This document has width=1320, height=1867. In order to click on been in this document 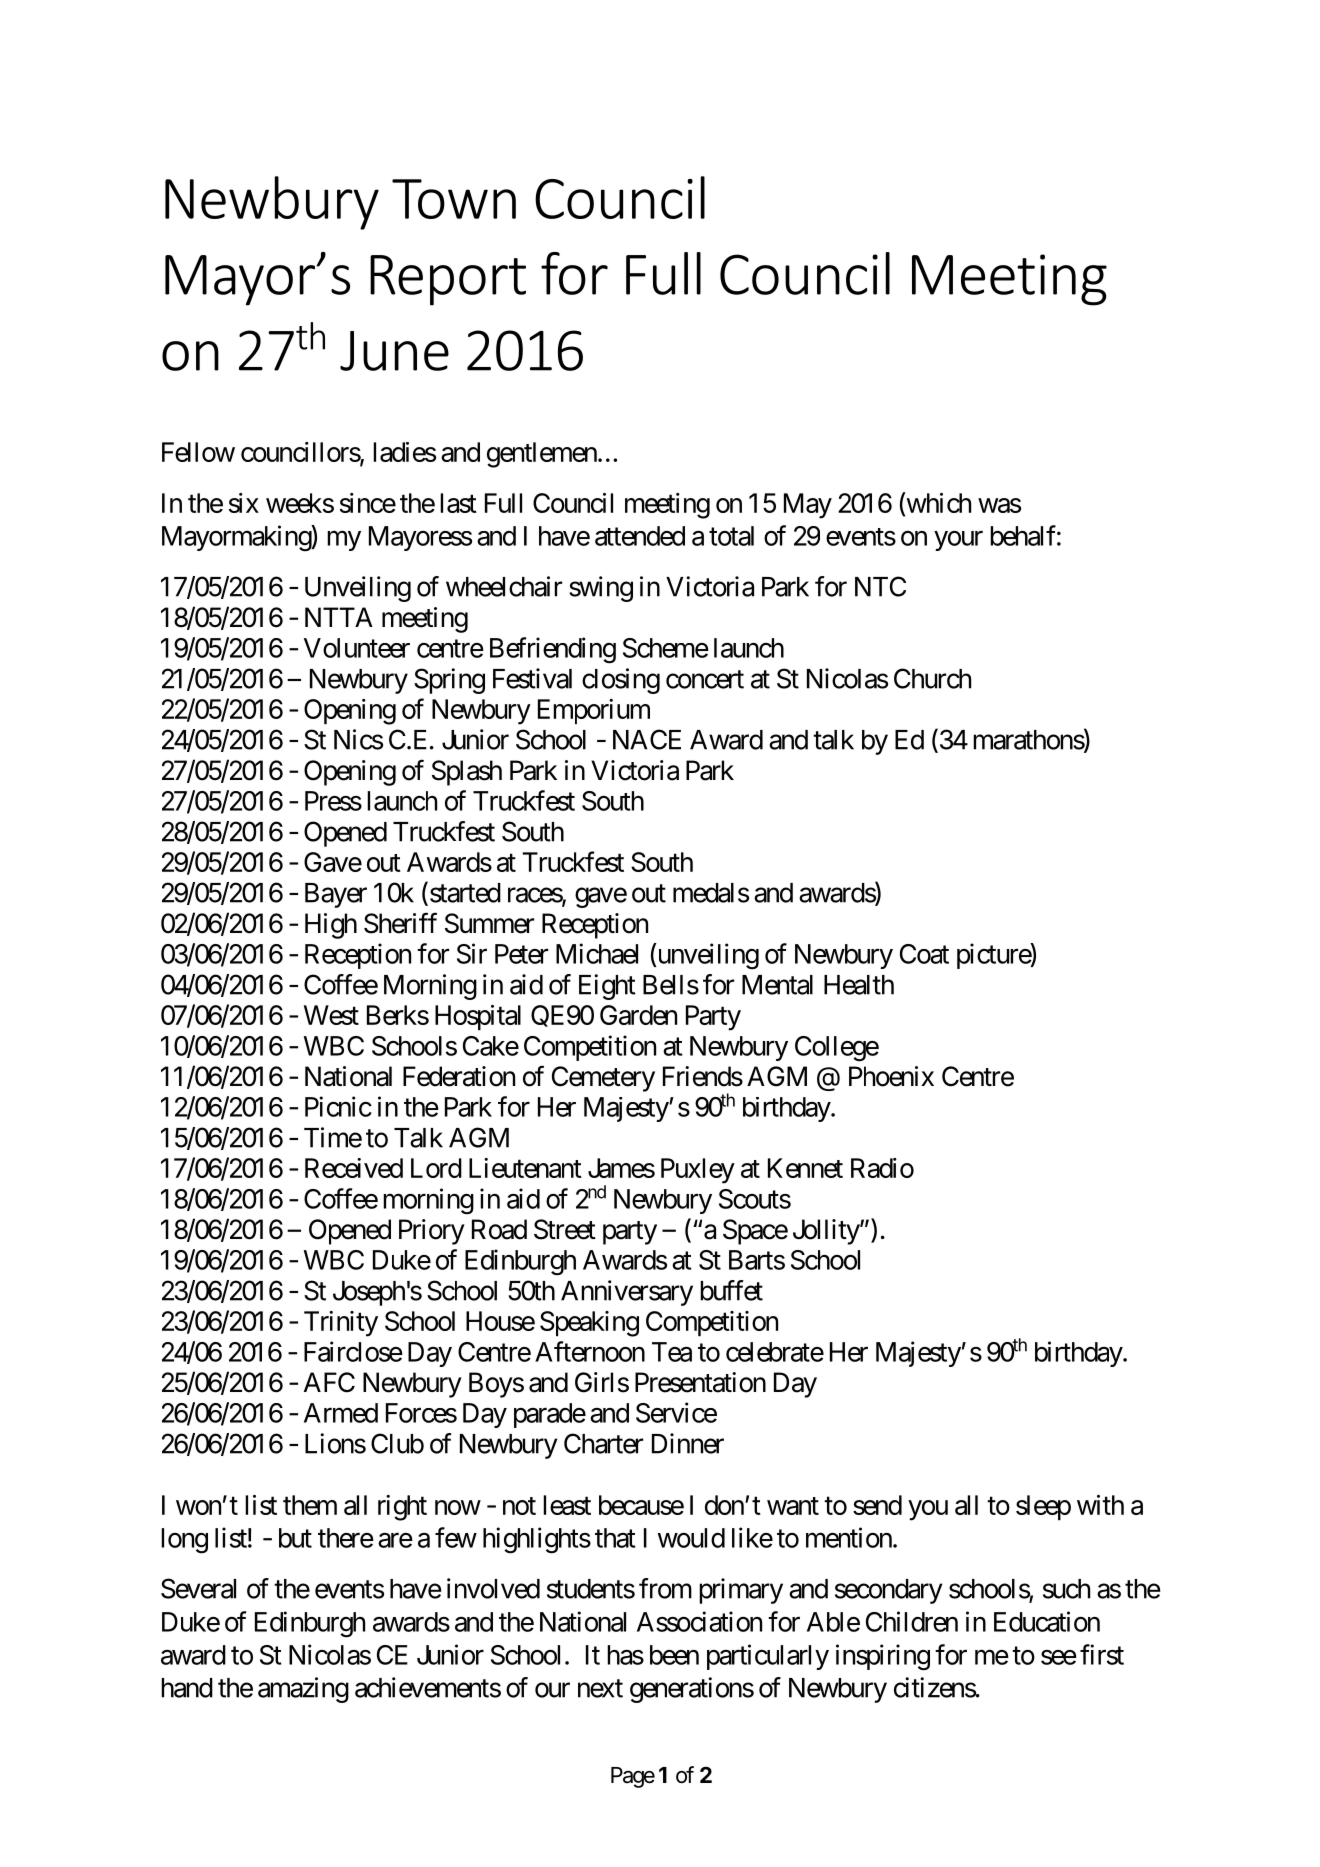, I will do `click(674, 1655)`.
